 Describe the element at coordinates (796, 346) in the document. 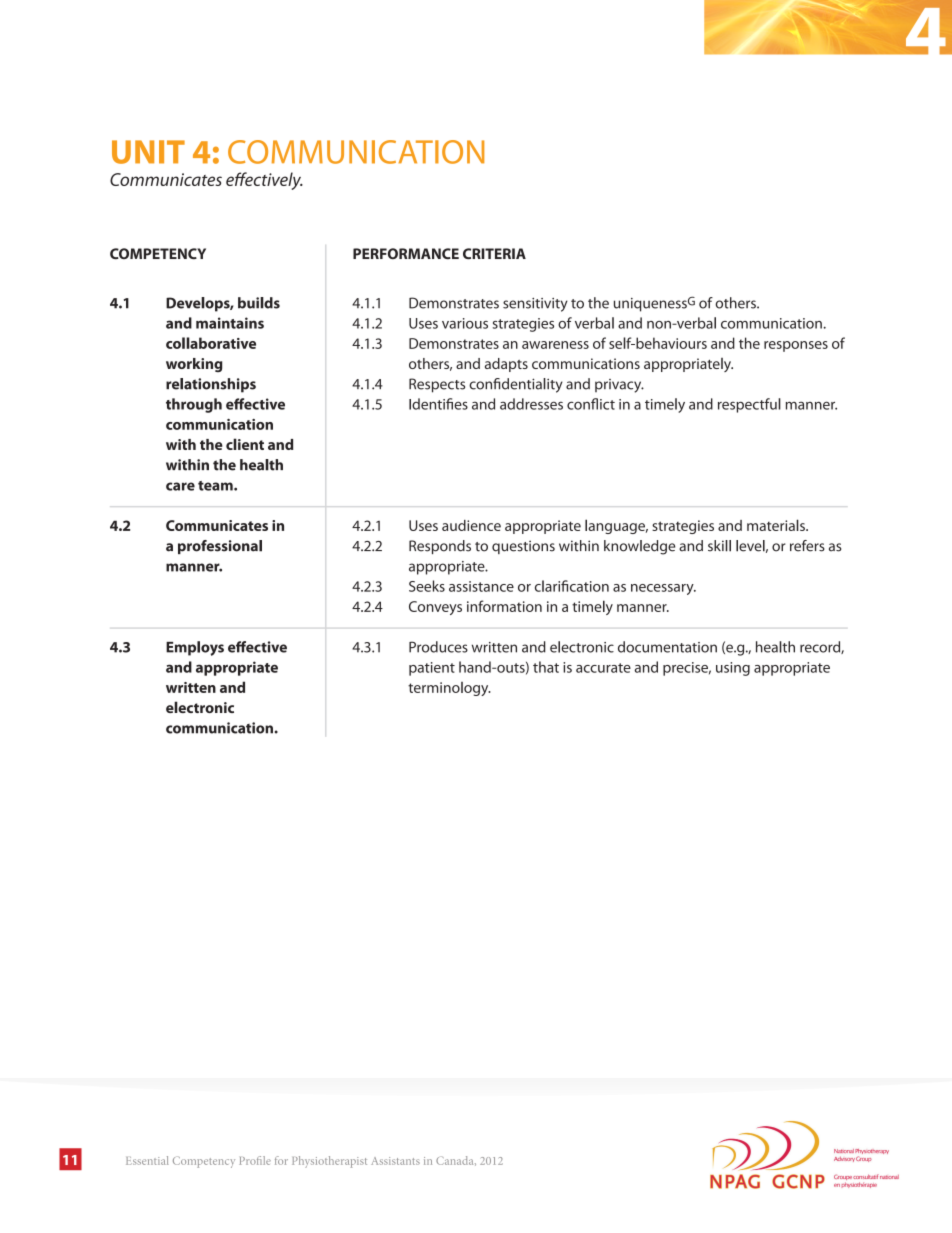

I see `responses` at that location.
